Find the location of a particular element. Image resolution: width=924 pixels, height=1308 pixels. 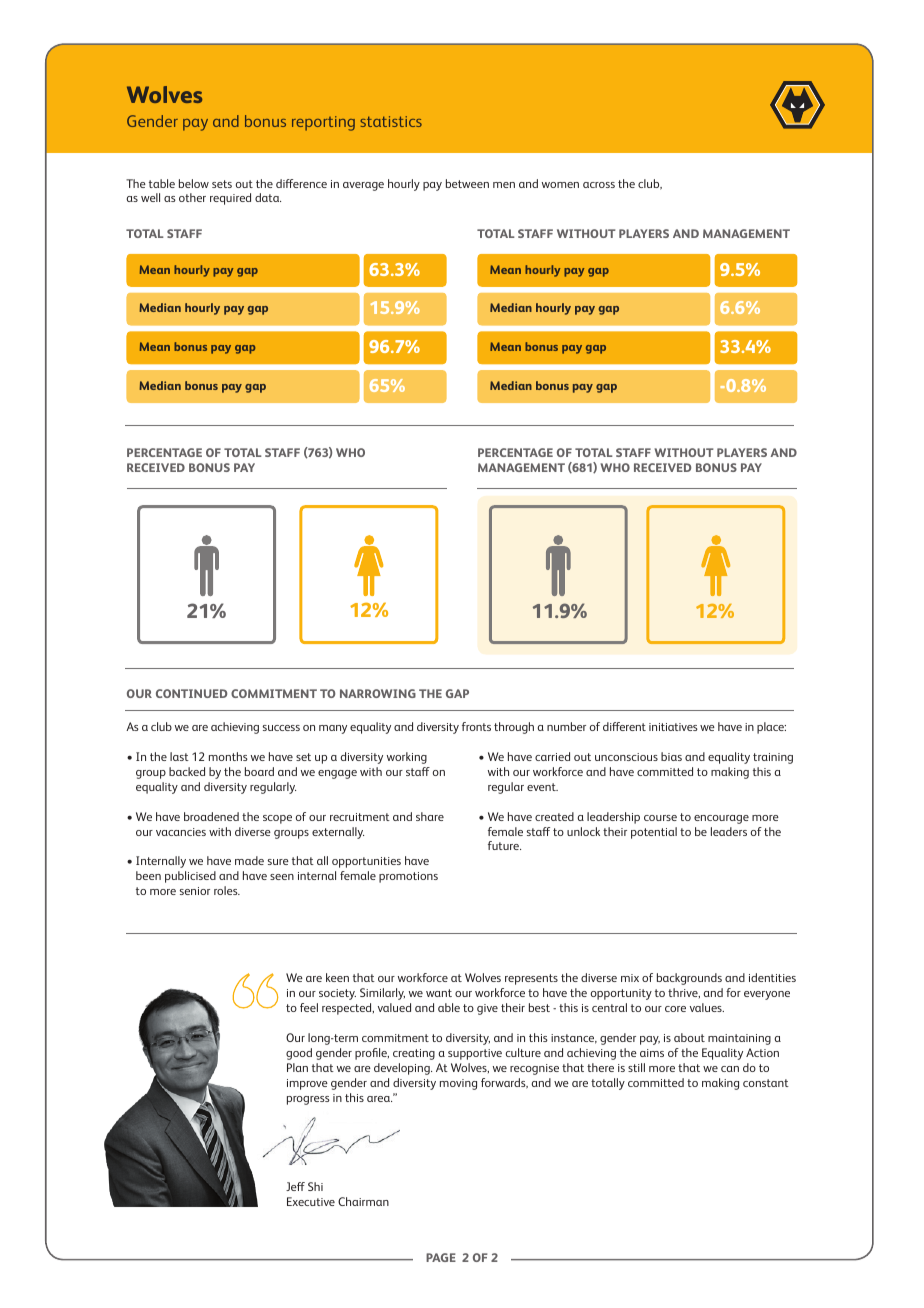

Jeff is located at coordinates (295, 1186).
